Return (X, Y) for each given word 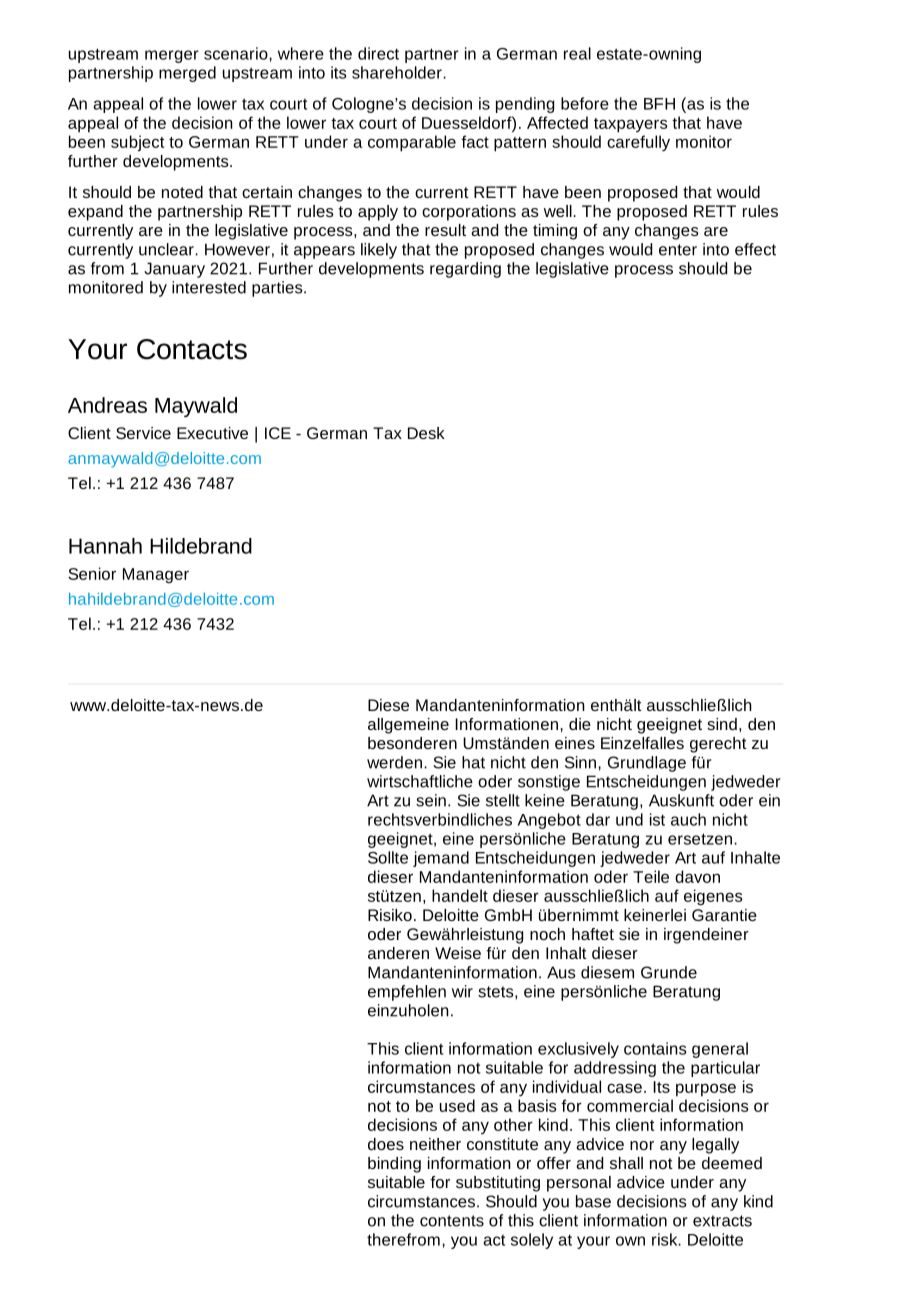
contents (452, 1221)
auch (688, 819)
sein (431, 800)
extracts (722, 1221)
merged (187, 74)
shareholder (398, 72)
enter (678, 250)
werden (394, 762)
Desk (426, 433)
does (386, 1144)
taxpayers (630, 125)
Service (143, 433)
